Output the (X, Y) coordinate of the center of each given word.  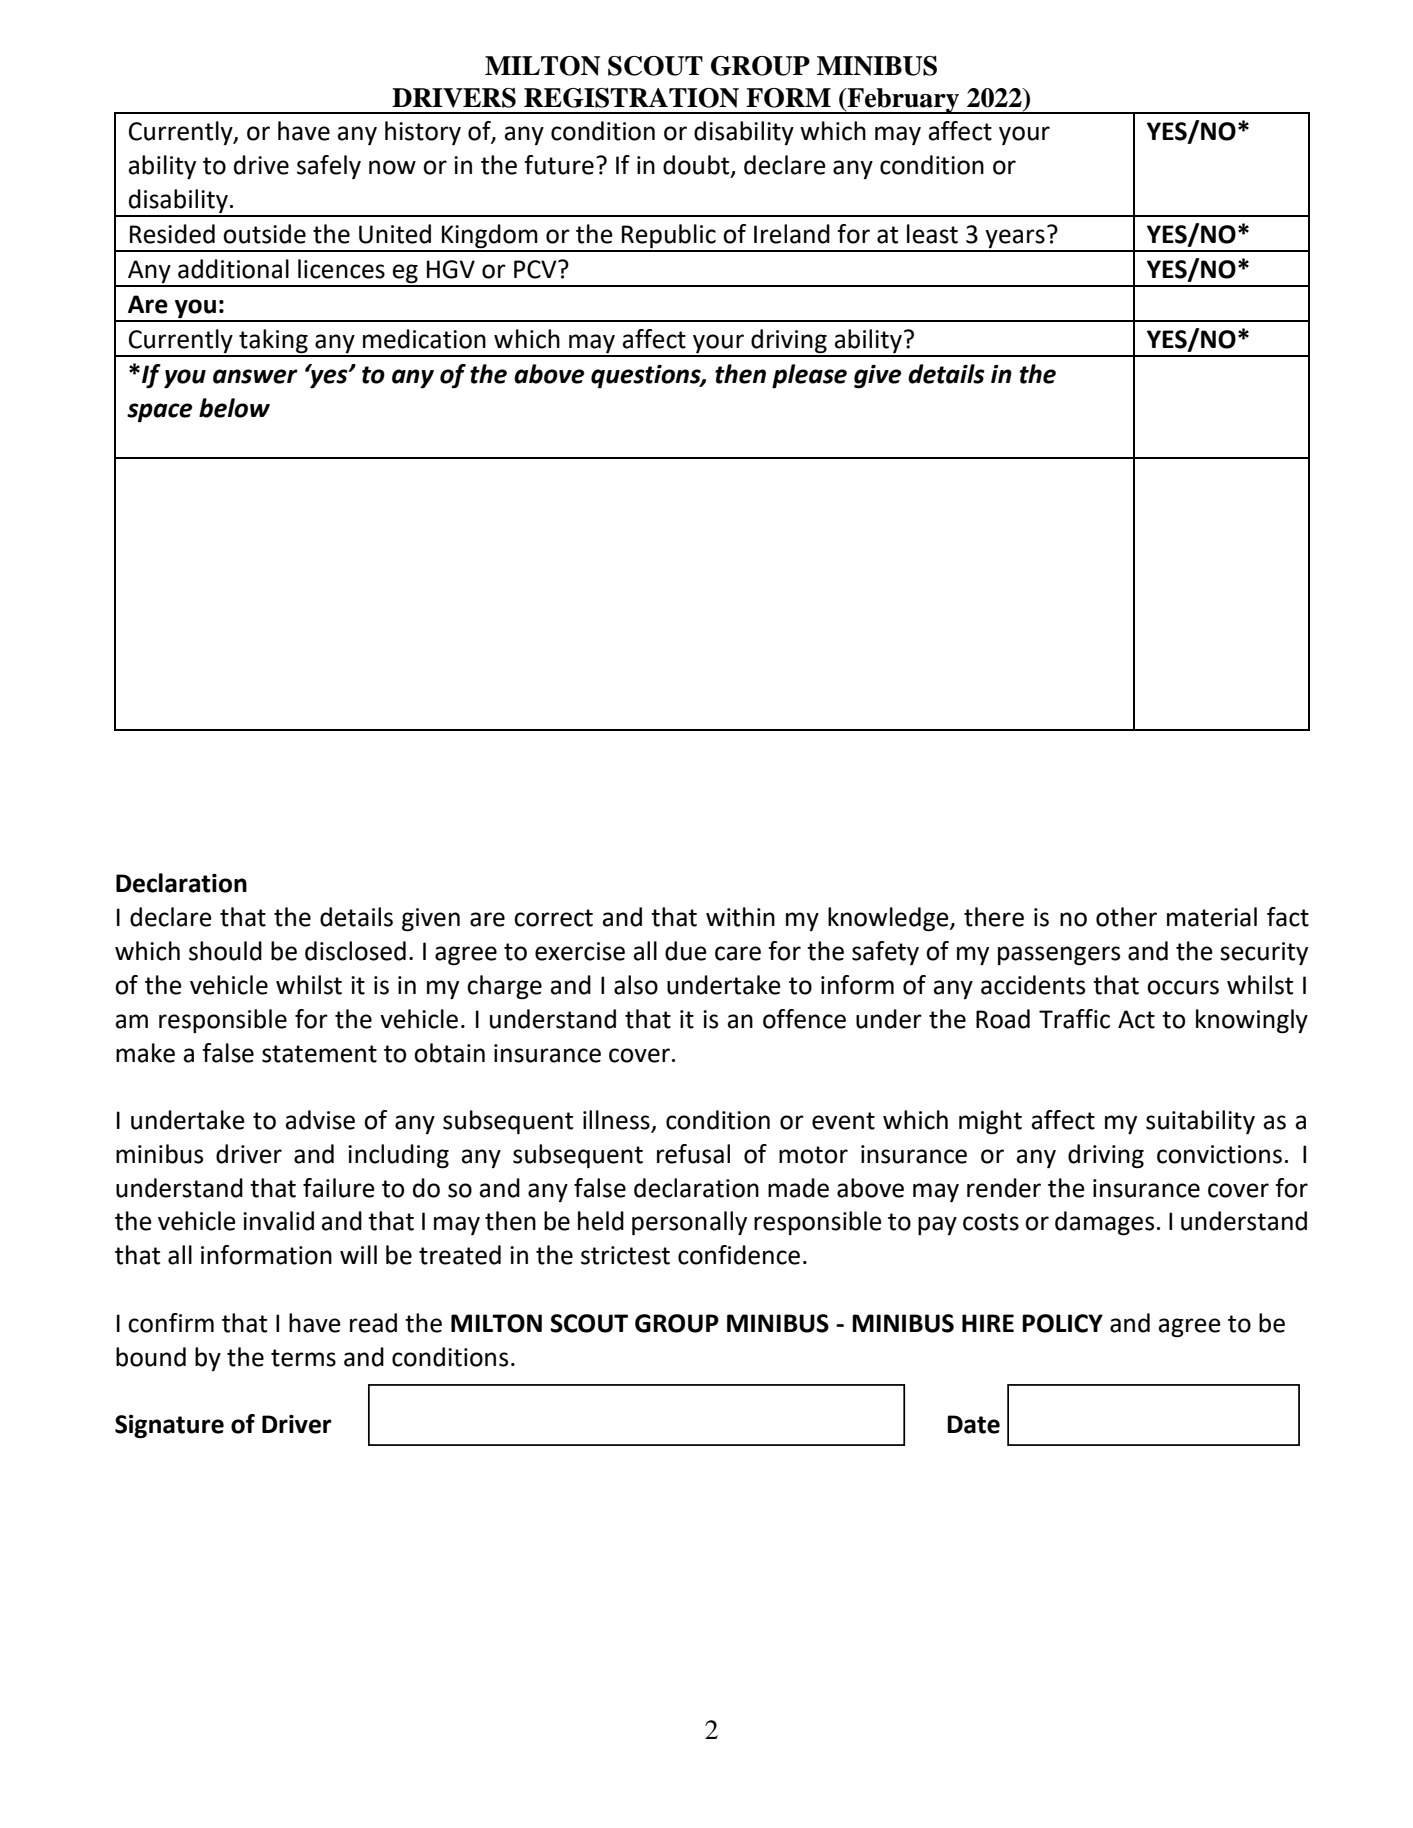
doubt (697, 166)
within (740, 917)
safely (329, 167)
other (1126, 917)
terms (303, 1358)
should (225, 951)
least (932, 234)
